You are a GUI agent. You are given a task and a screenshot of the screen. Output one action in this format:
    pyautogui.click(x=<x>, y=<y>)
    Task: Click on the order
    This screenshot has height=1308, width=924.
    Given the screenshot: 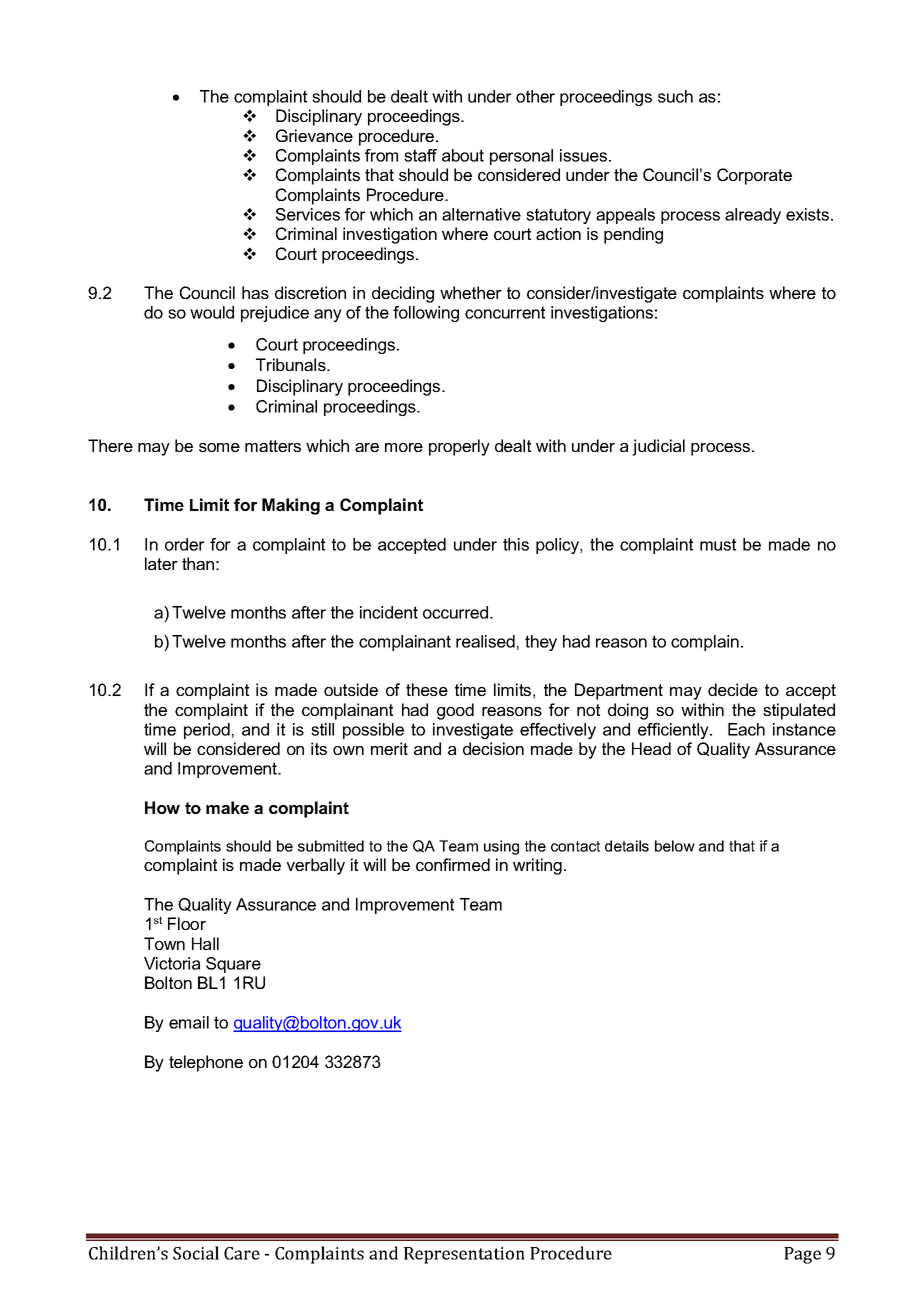 What is the action you would take?
    pyautogui.click(x=185, y=544)
